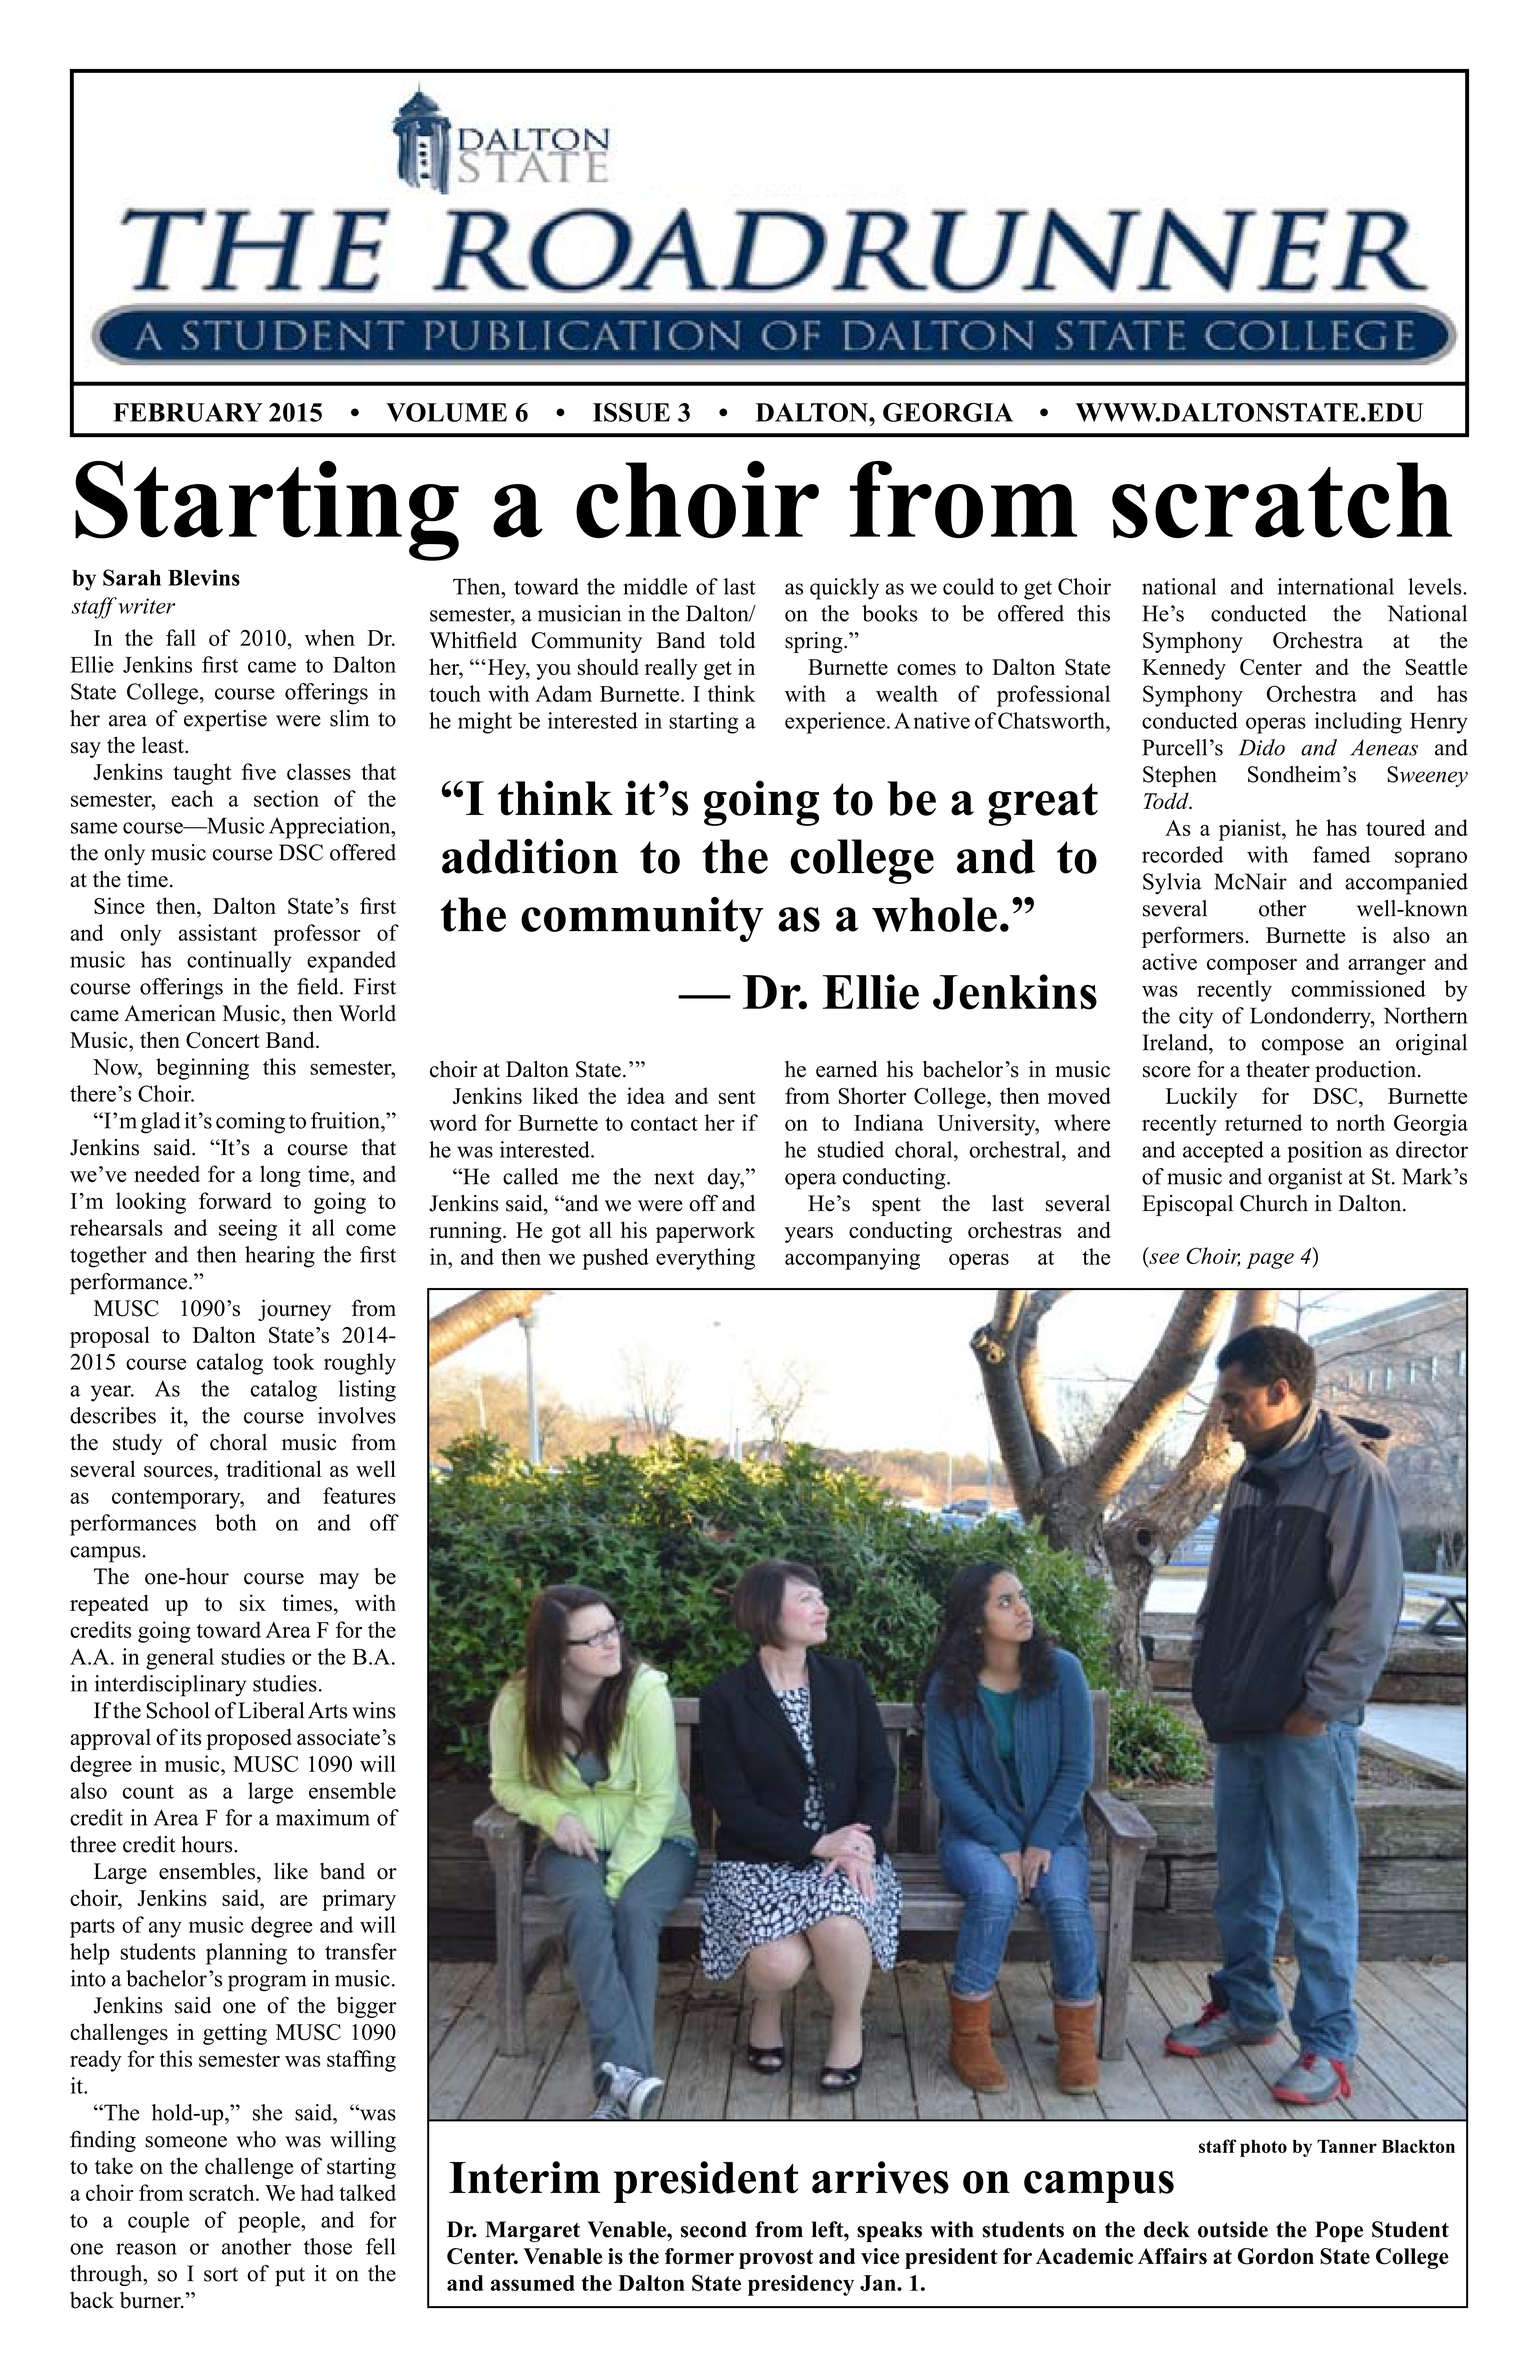 Image resolution: width=1538 pixels, height=2378 pixels. Describe the element at coordinates (280, 1176) in the document. I see `long` at that location.
